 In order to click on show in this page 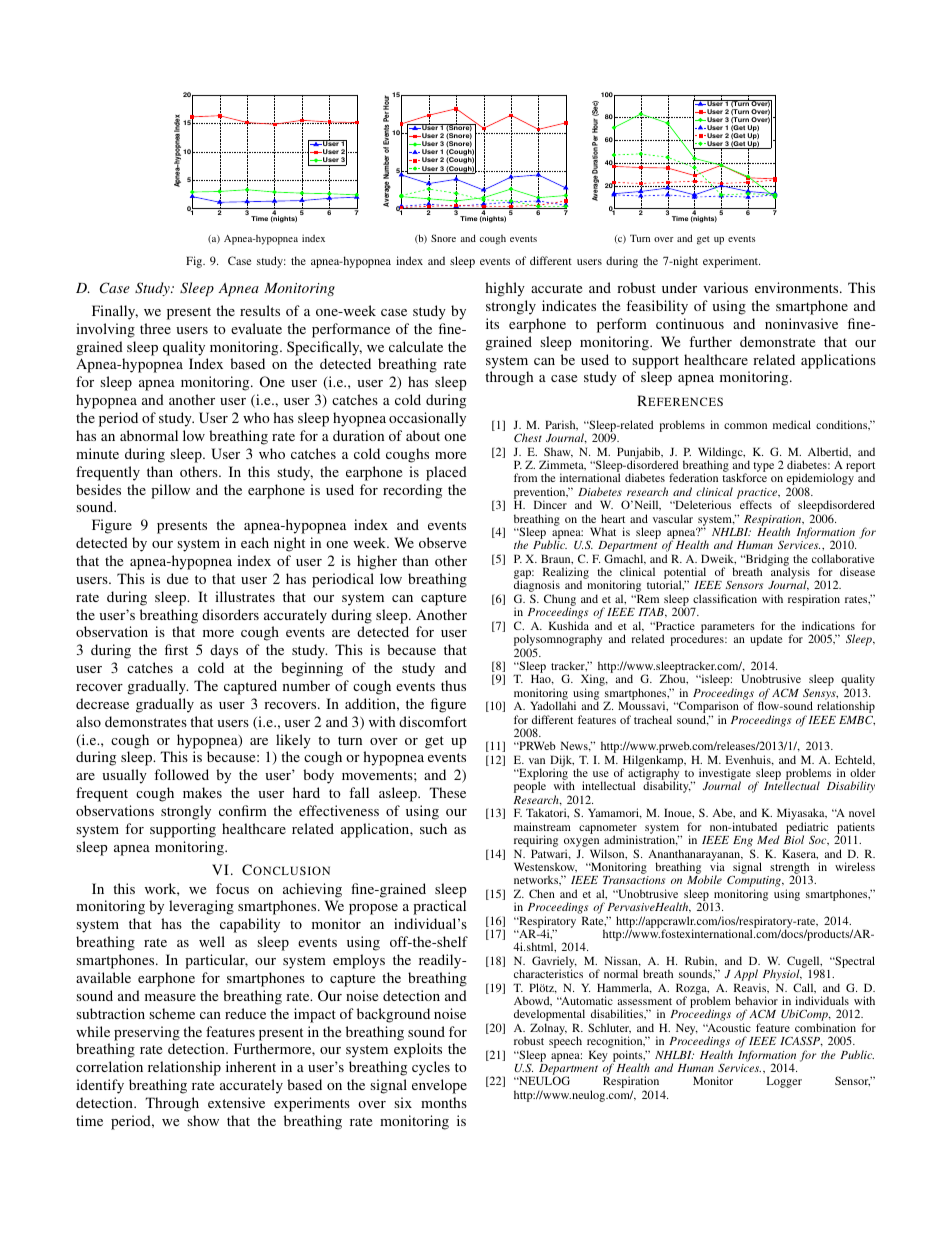, I will do `click(203, 1120)`.
